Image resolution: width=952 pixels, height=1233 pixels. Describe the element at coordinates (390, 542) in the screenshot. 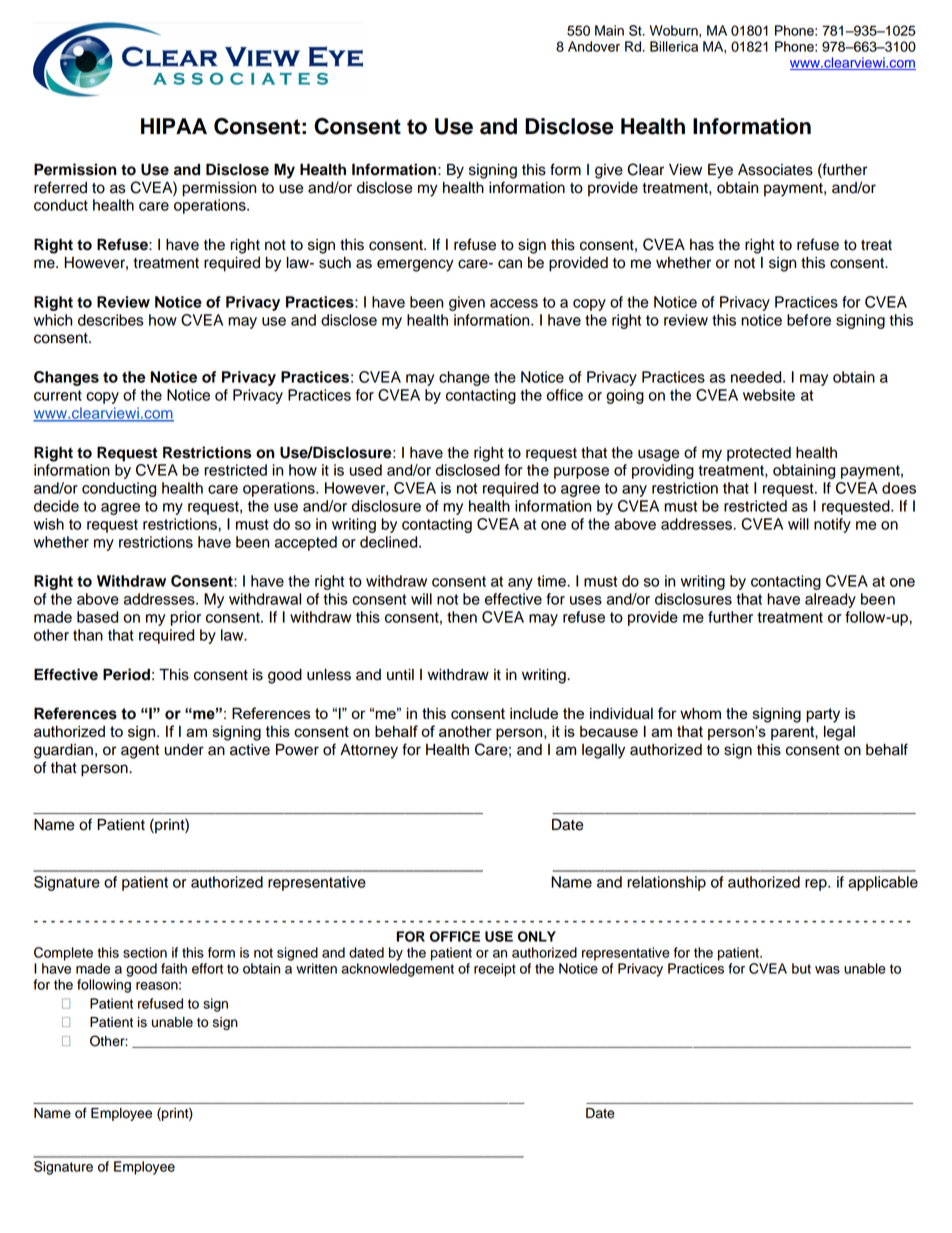

I see `declined` at that location.
